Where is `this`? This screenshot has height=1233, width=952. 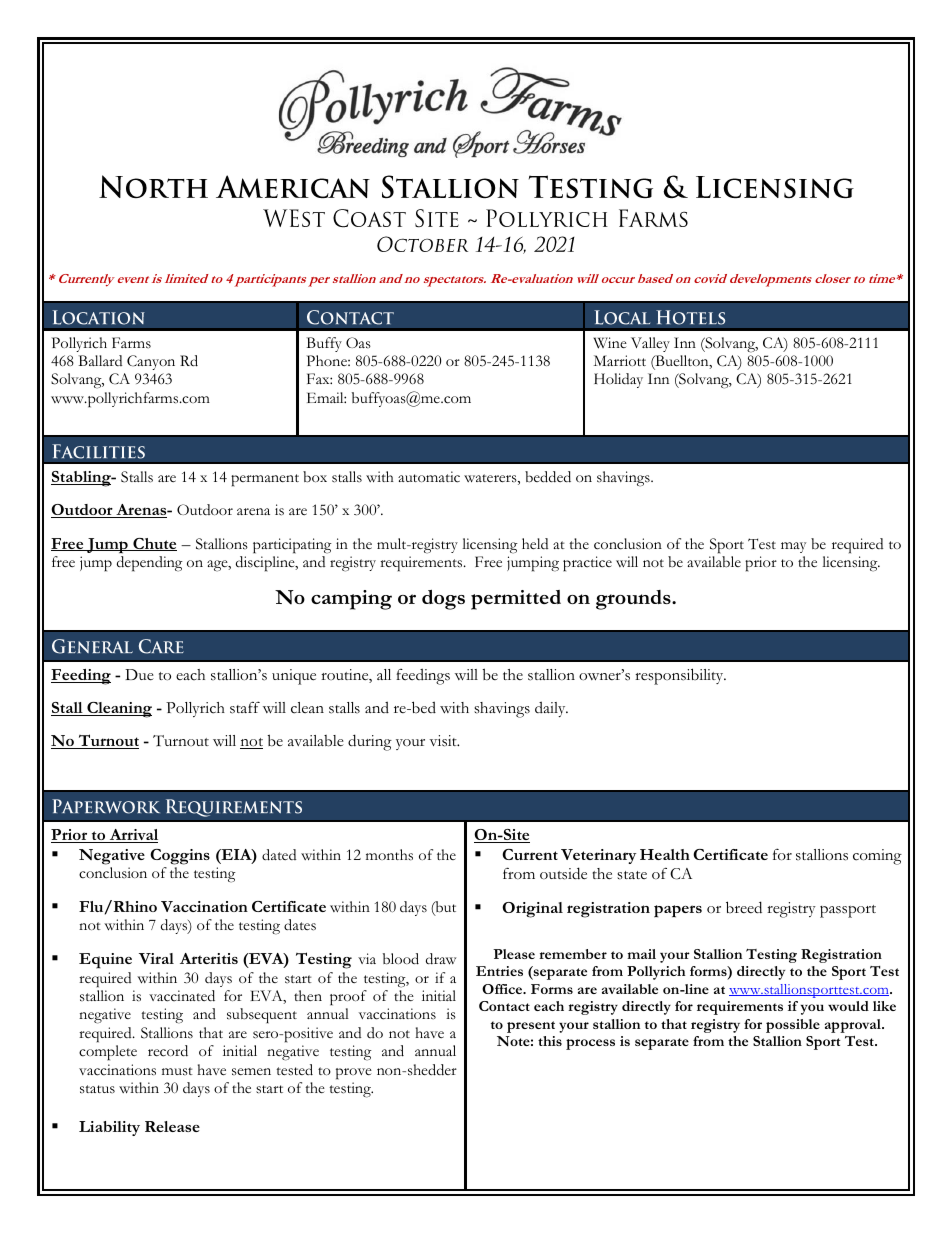
this is located at coordinates (550, 1041).
